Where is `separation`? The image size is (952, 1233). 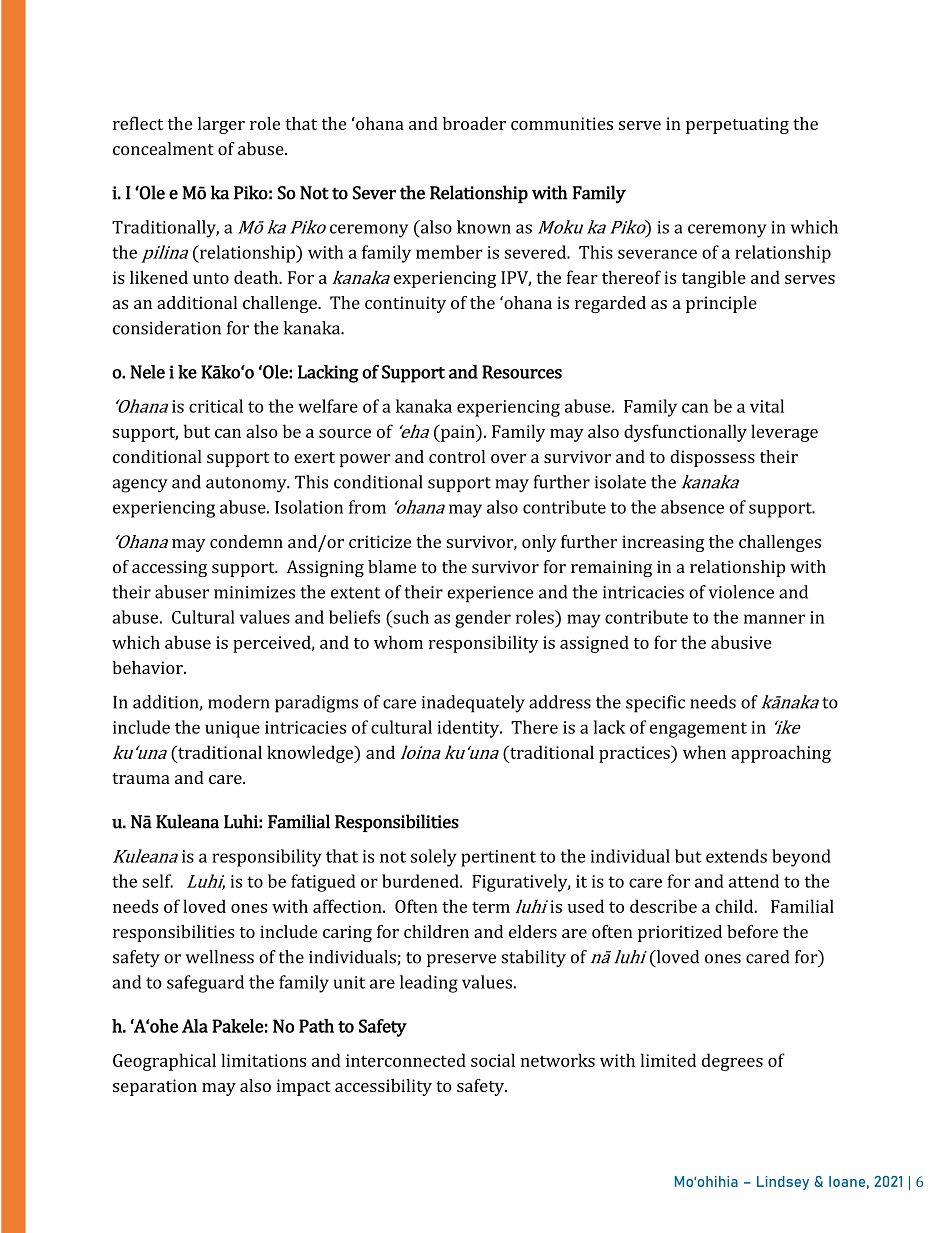
separation is located at coordinates (155, 1087).
